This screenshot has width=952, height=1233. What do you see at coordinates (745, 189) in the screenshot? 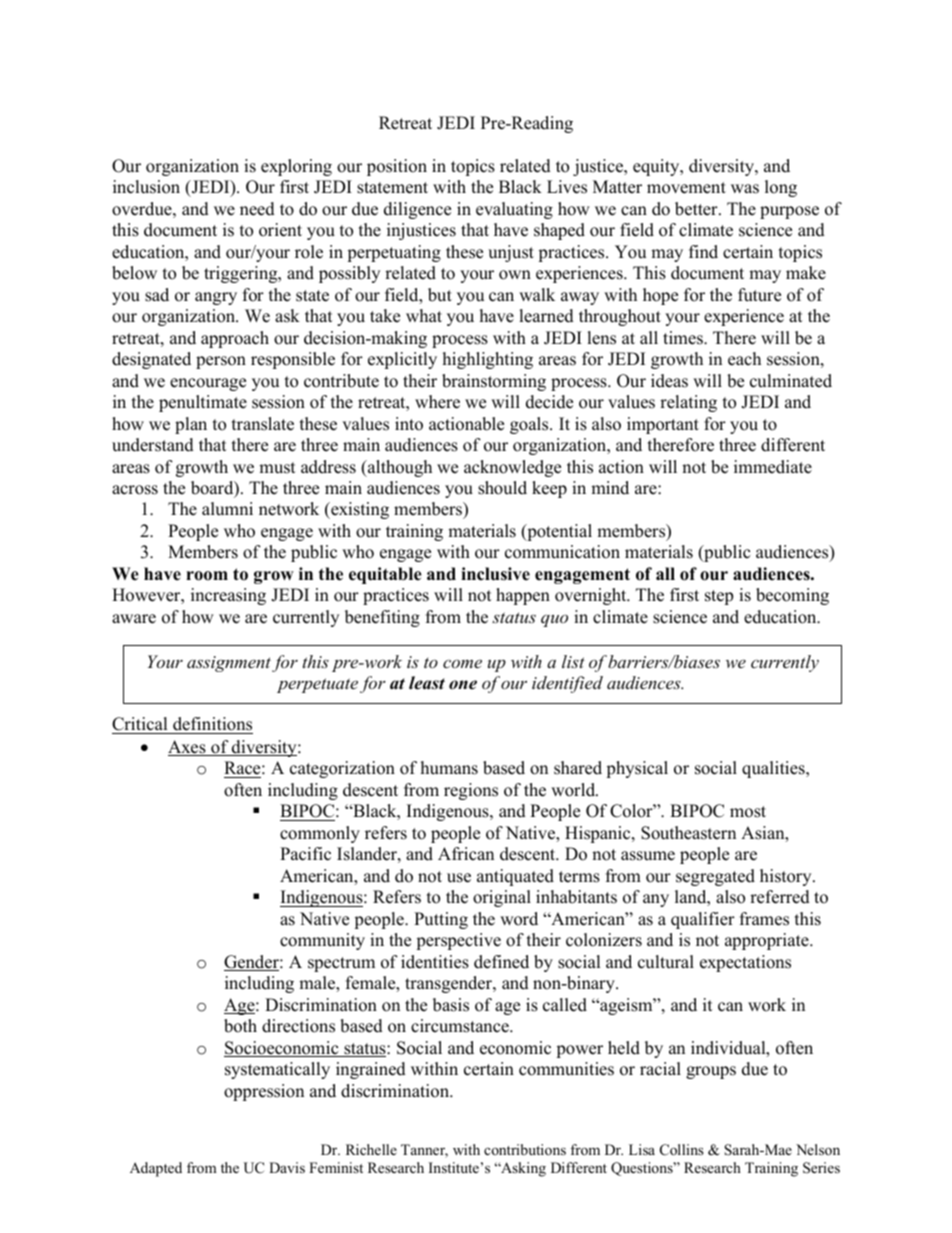
I see `was` at bounding box center [745, 189].
